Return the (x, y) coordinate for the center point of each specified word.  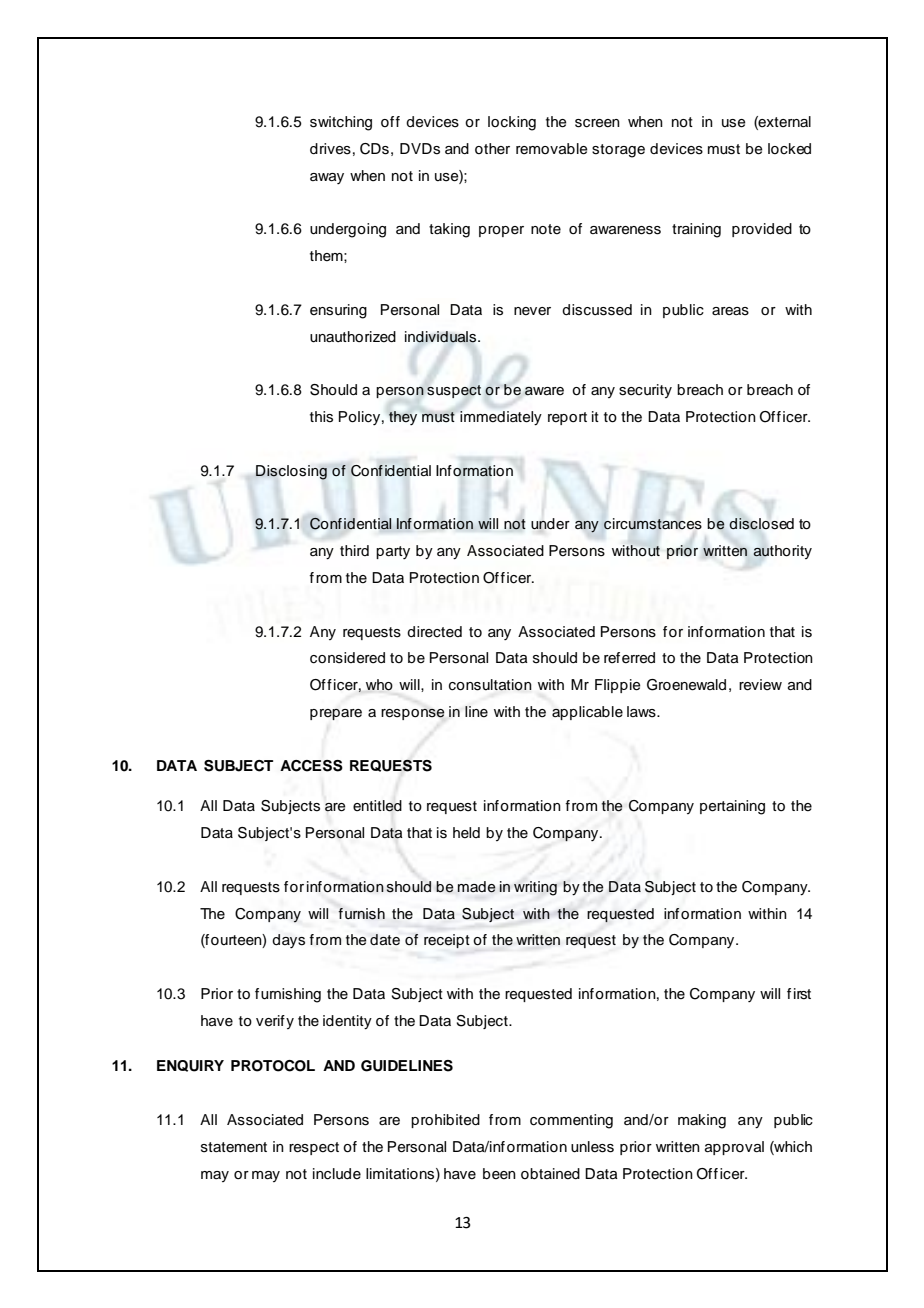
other (492, 148)
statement (234, 1147)
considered (347, 658)
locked (789, 149)
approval (734, 1148)
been (499, 1173)
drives (330, 149)
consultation (490, 685)
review (760, 685)
